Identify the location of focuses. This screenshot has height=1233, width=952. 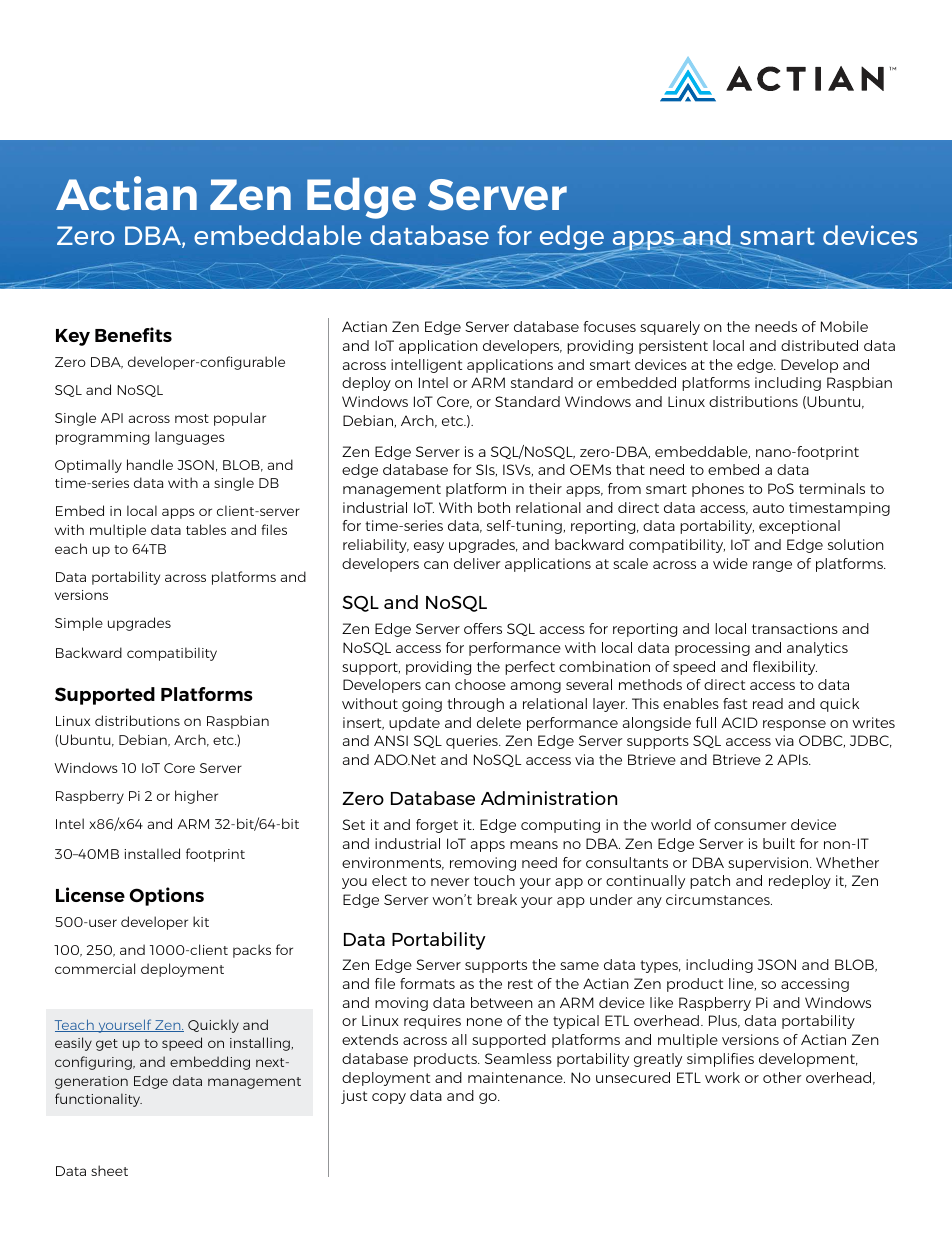
(610, 326).
